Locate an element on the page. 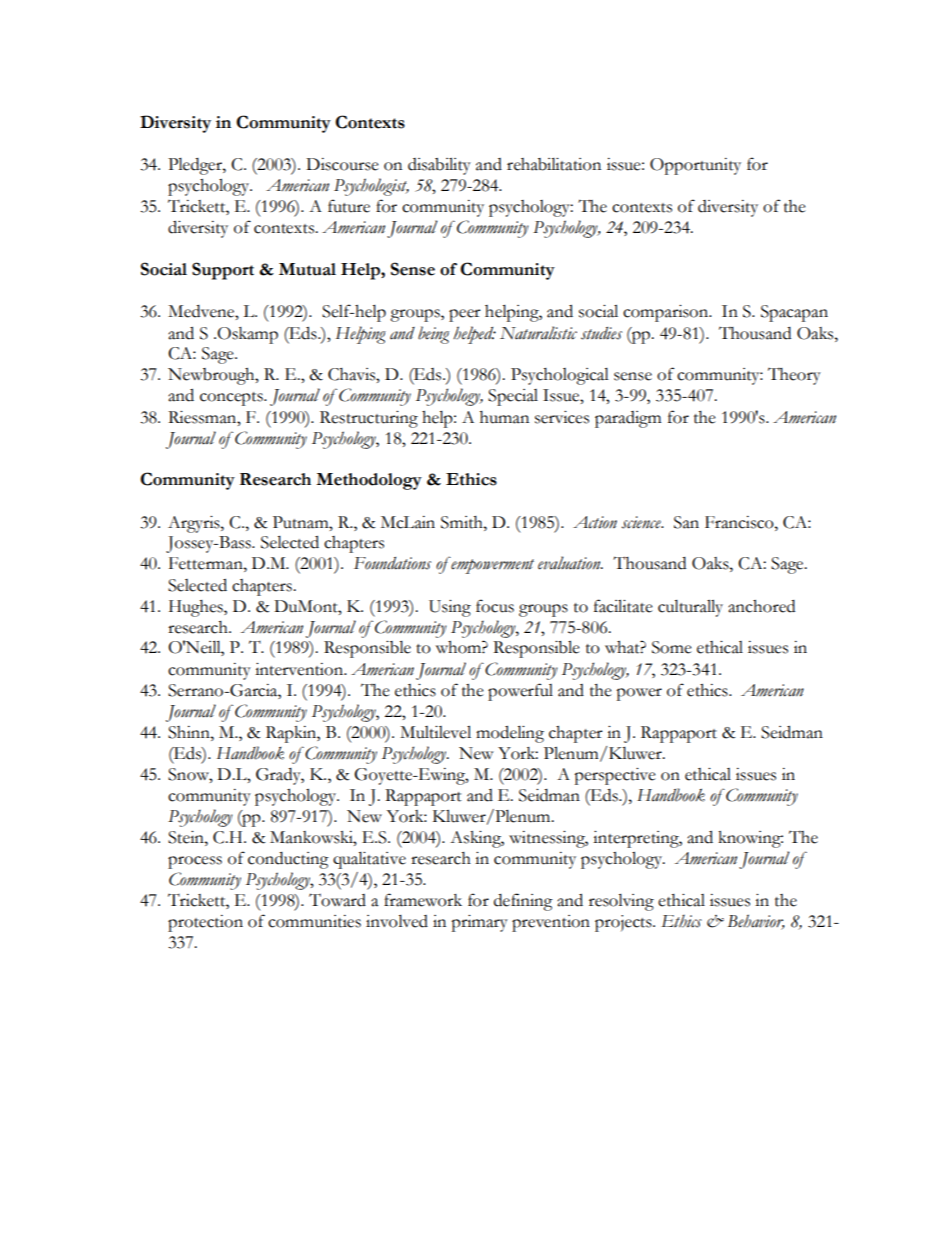 The width and height of the document is (952, 1233). intervention is located at coordinates (300, 669).
